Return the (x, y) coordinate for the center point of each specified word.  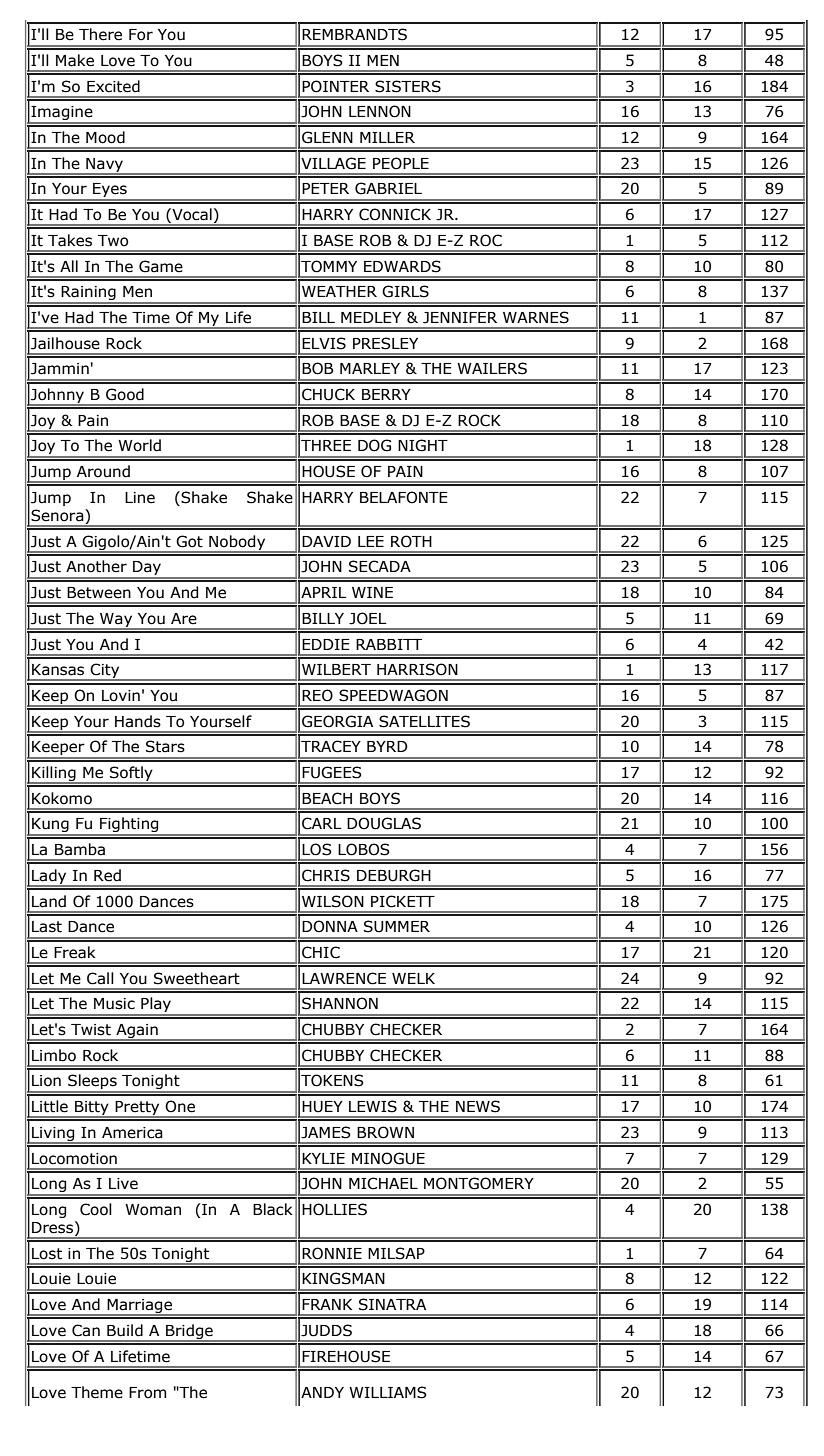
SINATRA (392, 1304)
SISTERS (408, 86)
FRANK (327, 1304)
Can (86, 1330)
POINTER (335, 86)
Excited (113, 86)
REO (317, 695)
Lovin (121, 696)
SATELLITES (424, 721)
